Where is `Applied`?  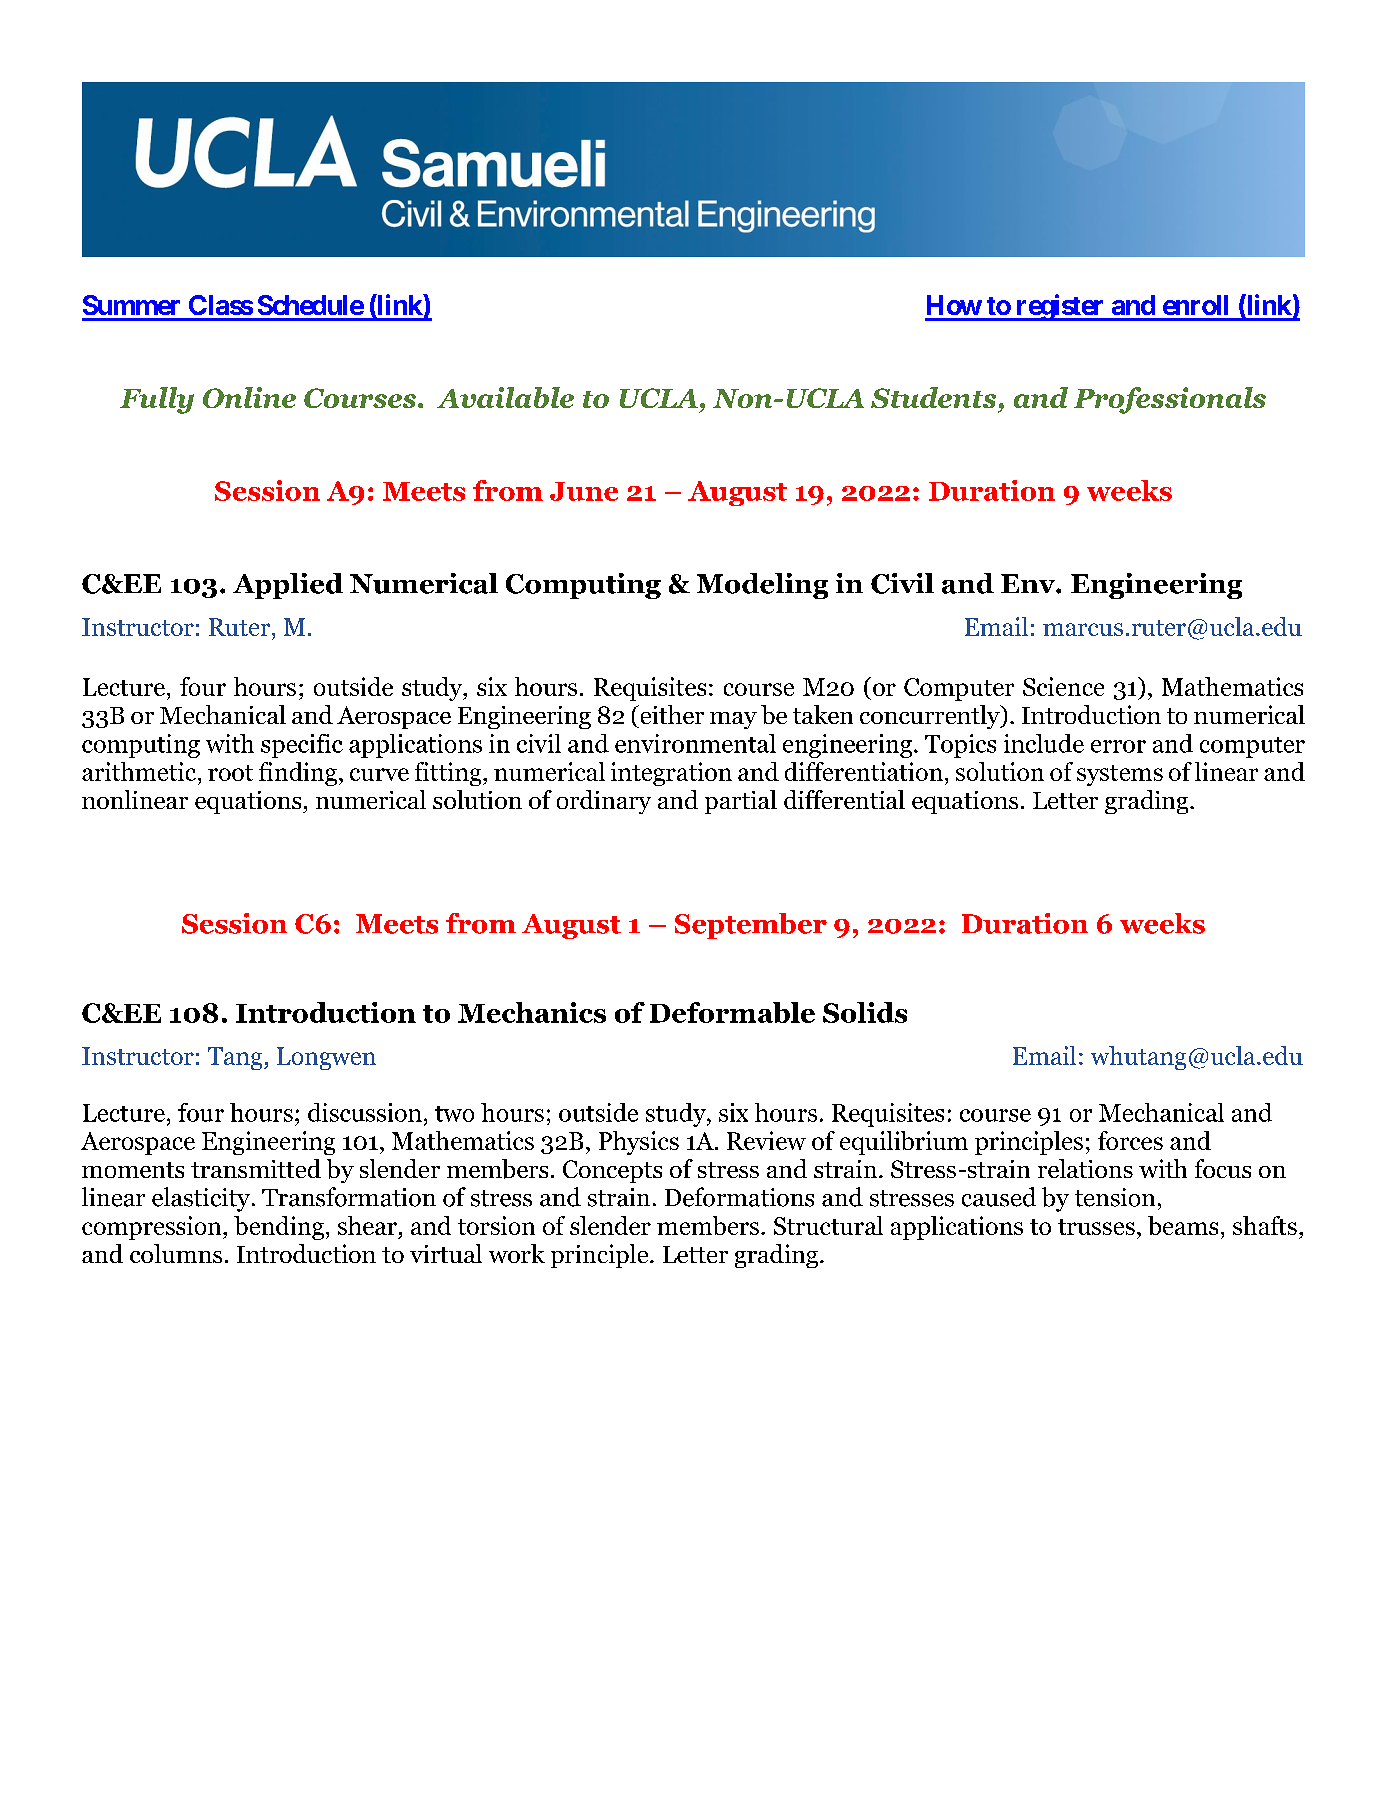 Applied is located at coordinates (288, 586).
